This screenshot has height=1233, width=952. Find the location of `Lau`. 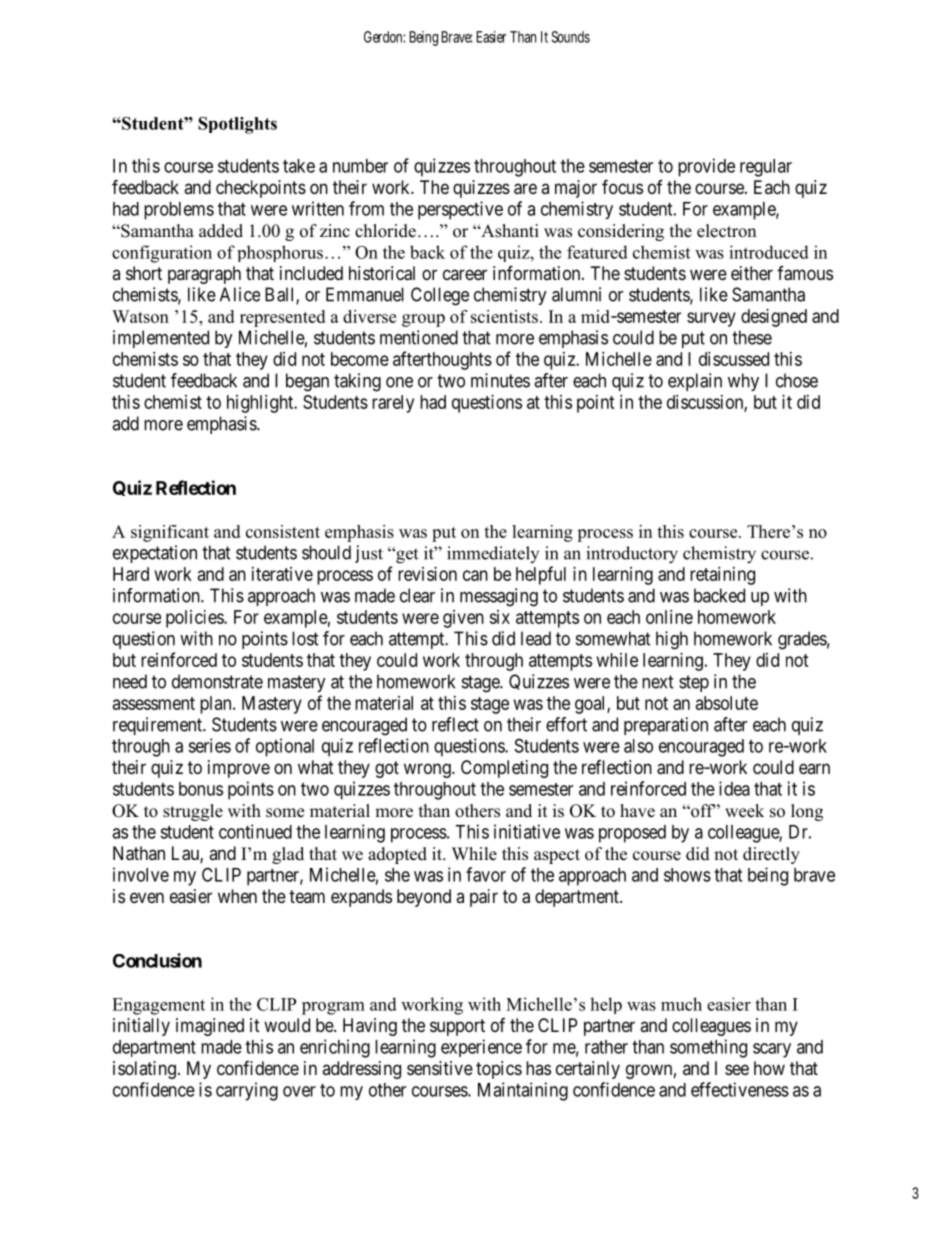

Lau is located at coordinates (186, 854).
